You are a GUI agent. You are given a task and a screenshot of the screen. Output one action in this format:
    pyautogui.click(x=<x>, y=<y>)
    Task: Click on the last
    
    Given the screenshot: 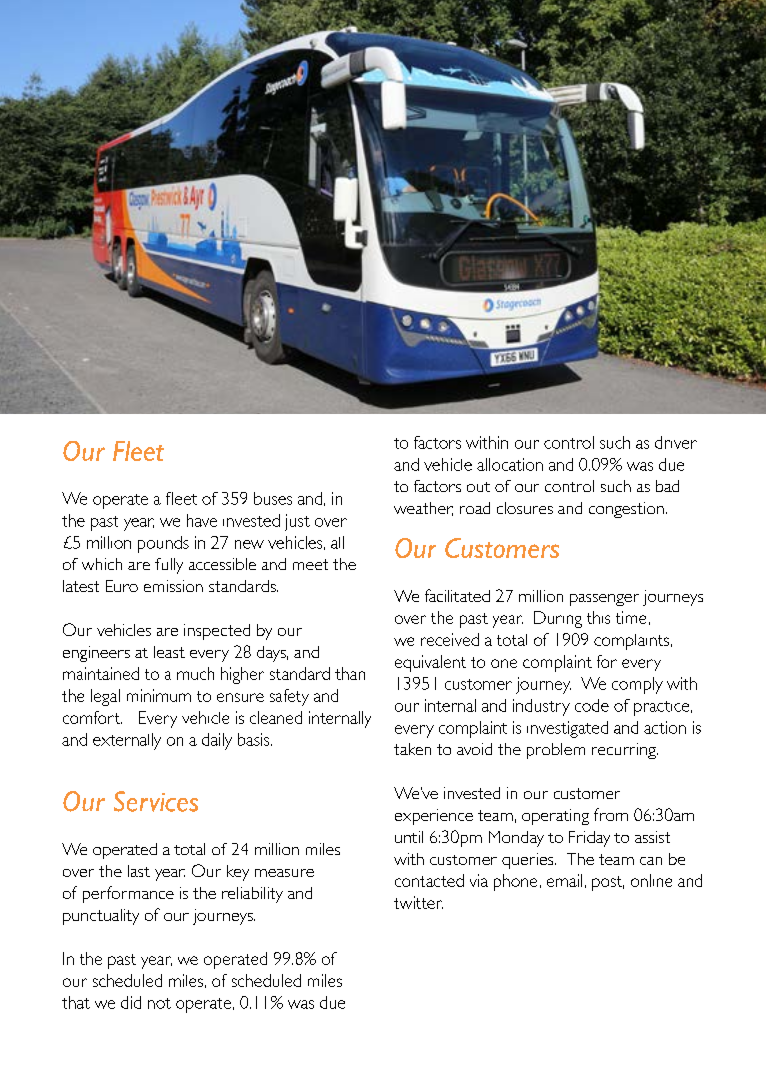 What is the action you would take?
    pyautogui.click(x=139, y=871)
